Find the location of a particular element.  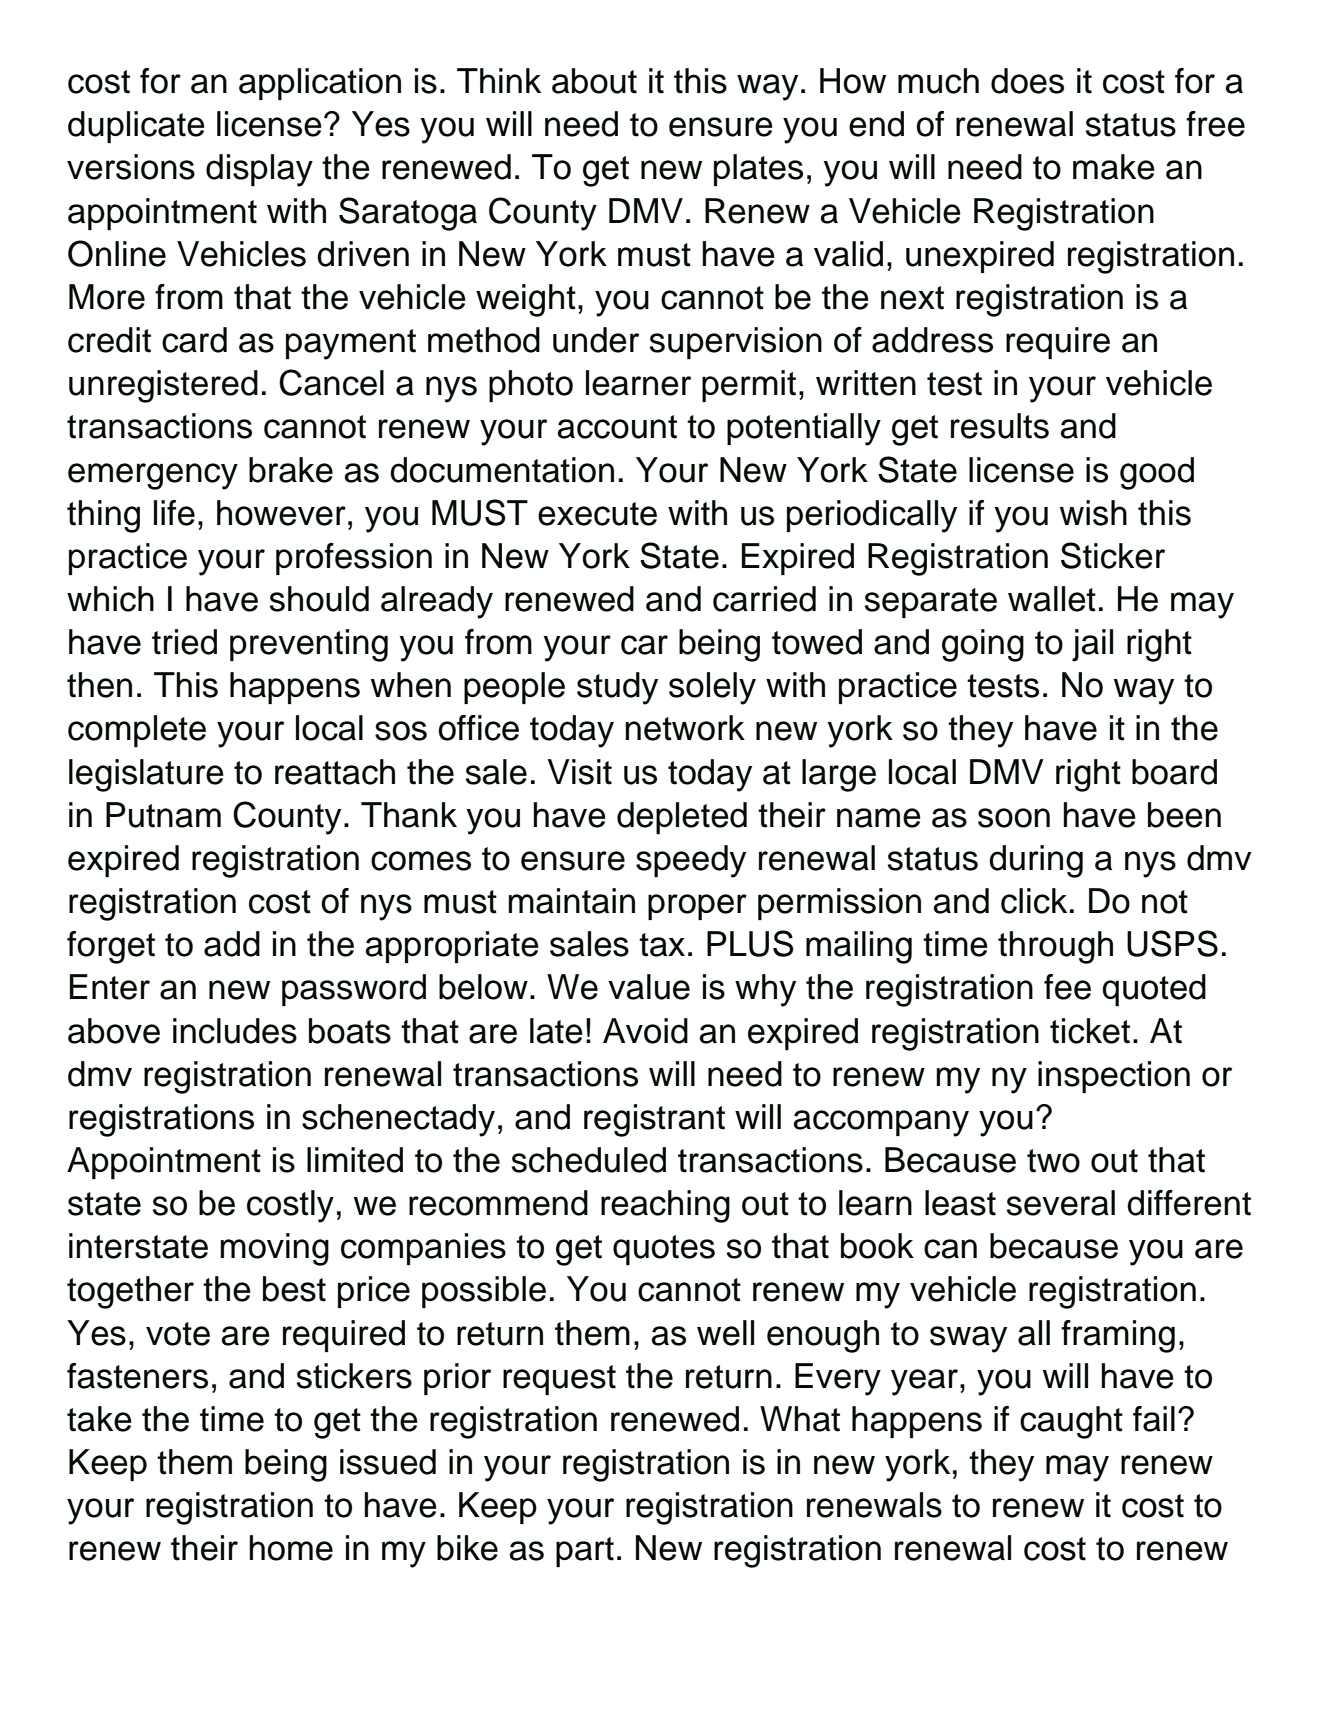

carried is located at coordinates (764, 599).
